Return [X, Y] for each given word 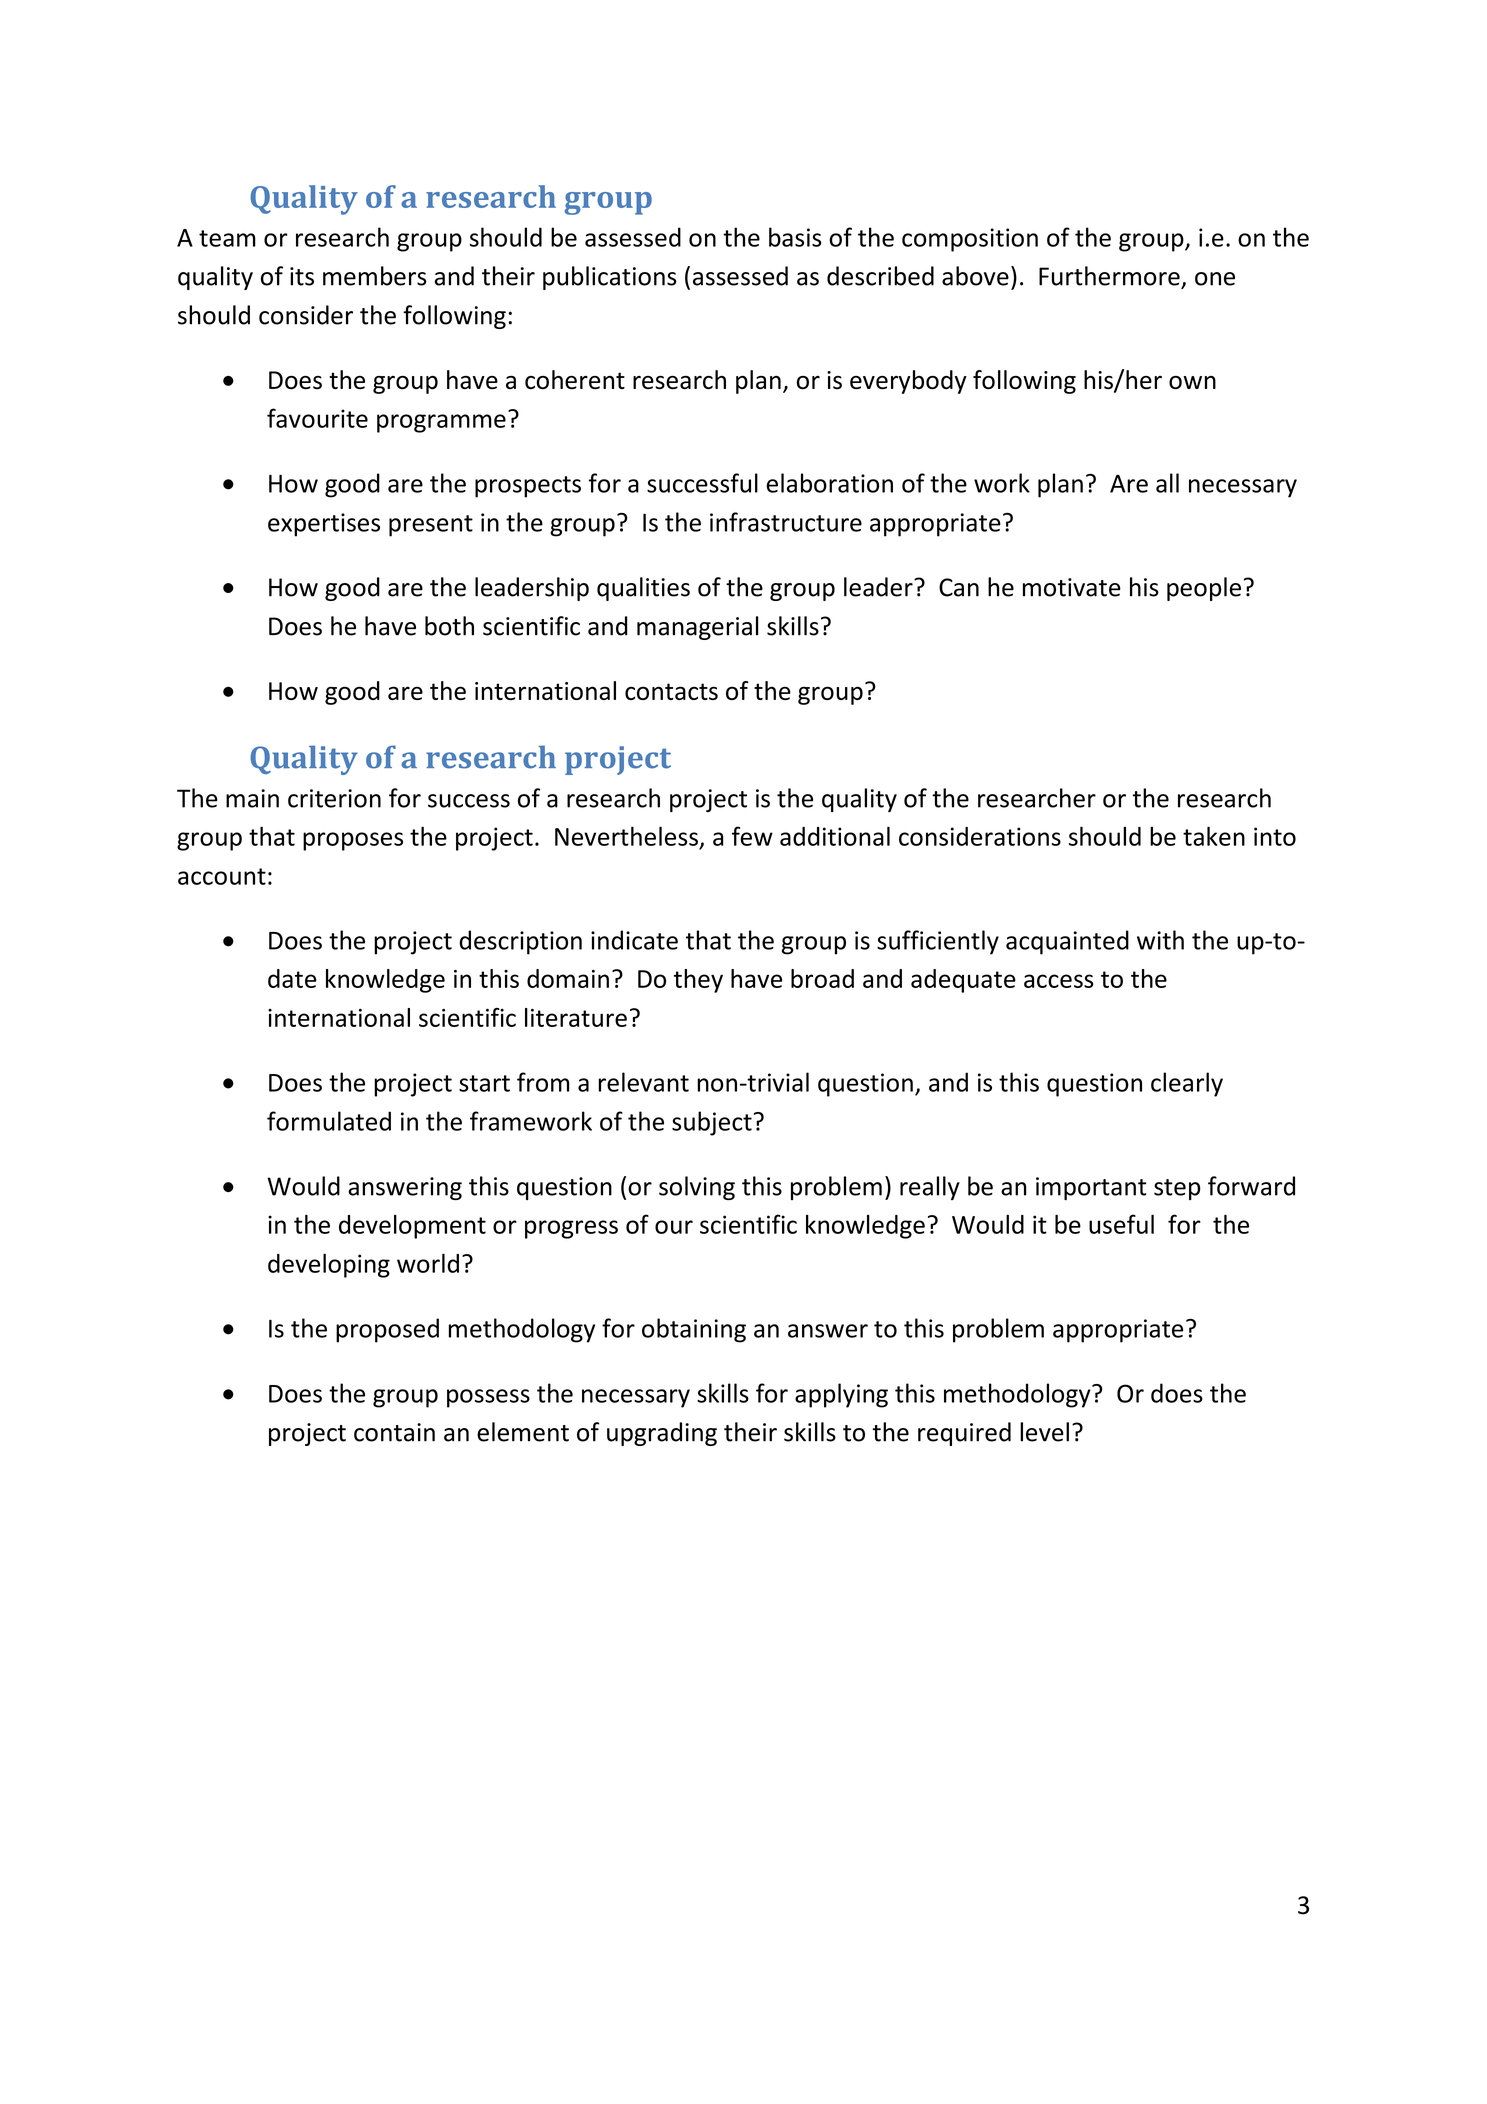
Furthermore [1109, 276]
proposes [353, 841]
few [752, 836]
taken [1214, 836]
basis [795, 237]
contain [394, 1432]
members [375, 276]
